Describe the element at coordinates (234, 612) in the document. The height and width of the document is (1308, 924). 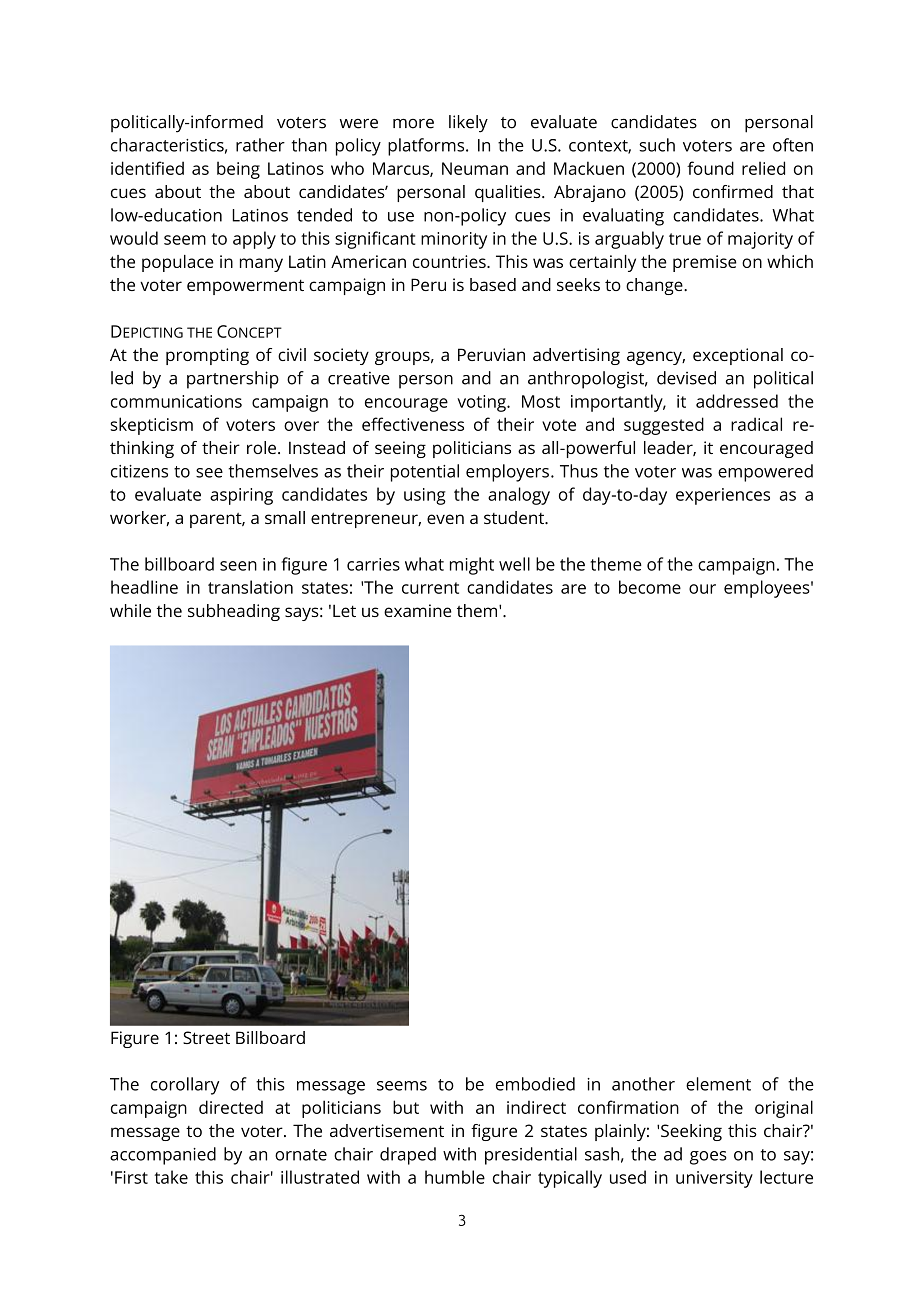
I see `subheading` at that location.
